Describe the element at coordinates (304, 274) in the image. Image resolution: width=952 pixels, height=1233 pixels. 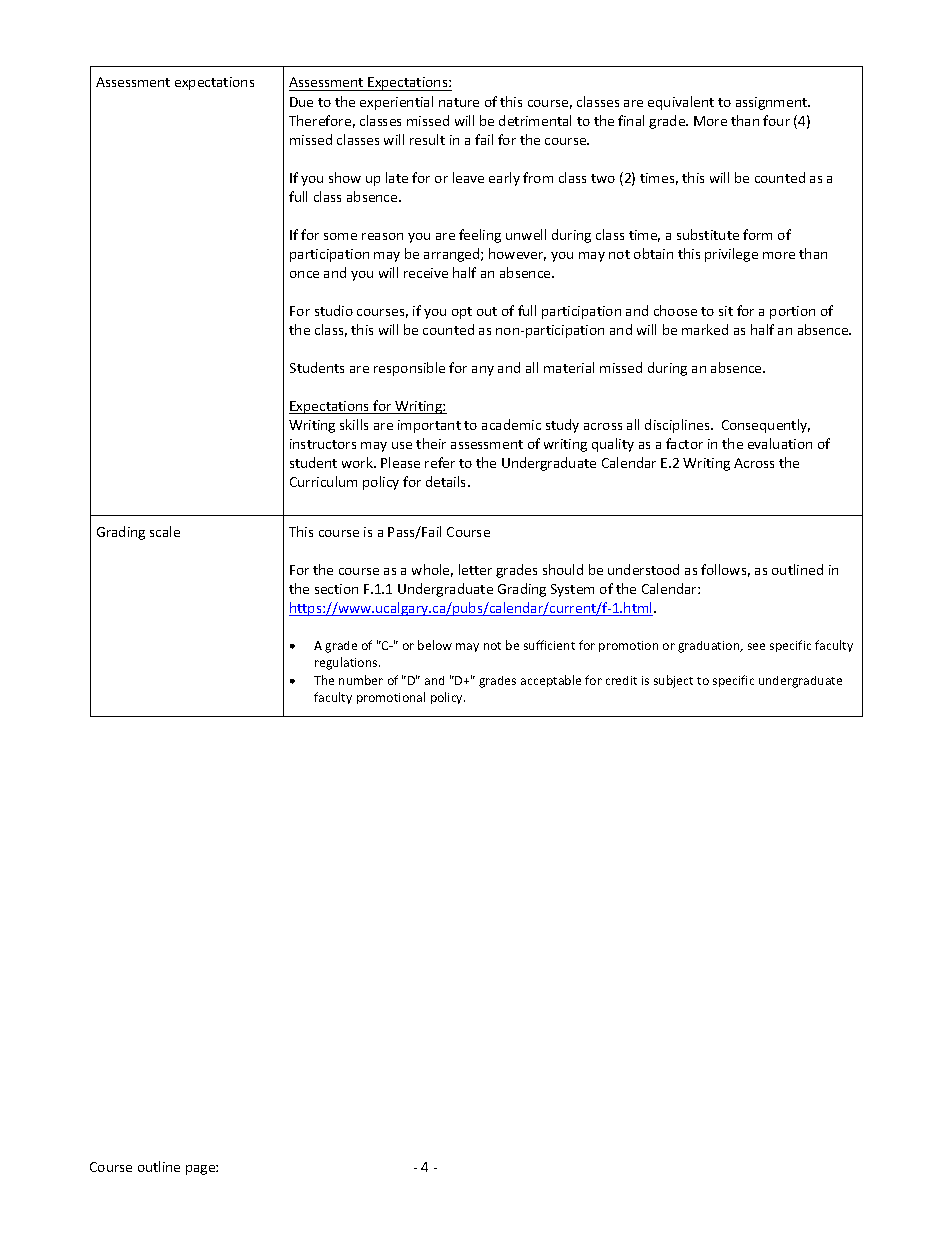
I see `once` at that location.
